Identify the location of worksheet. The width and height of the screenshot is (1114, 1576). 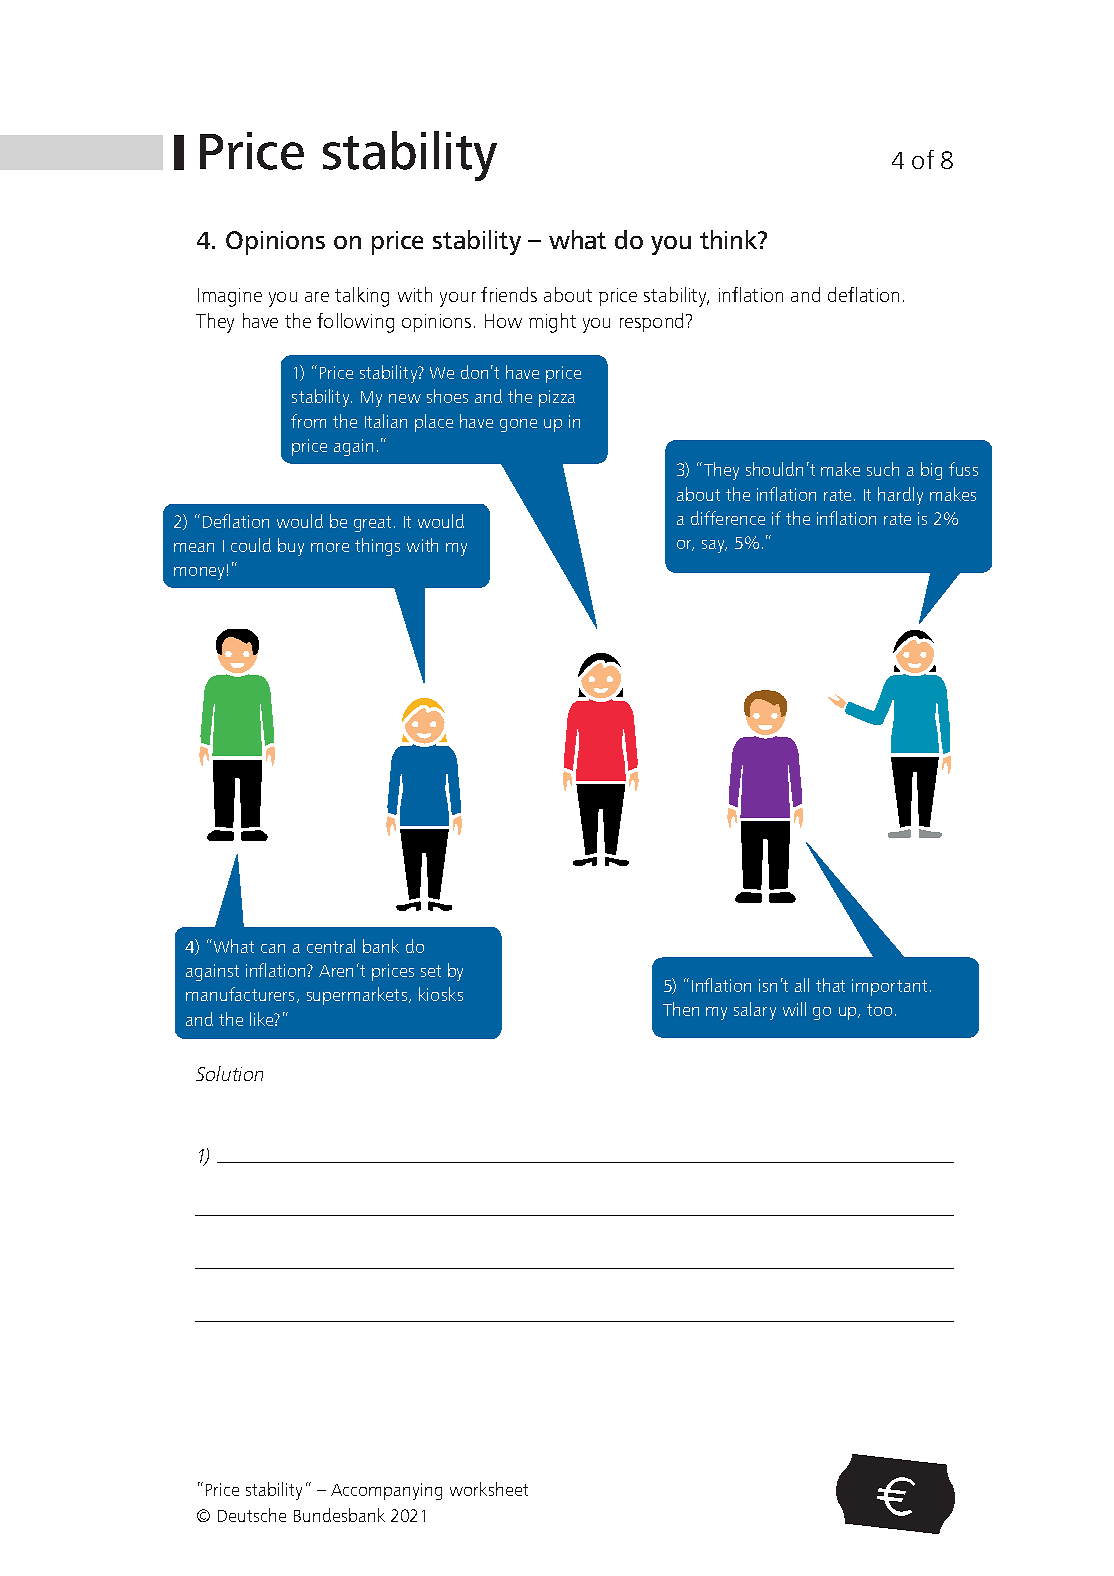
(489, 1489).
